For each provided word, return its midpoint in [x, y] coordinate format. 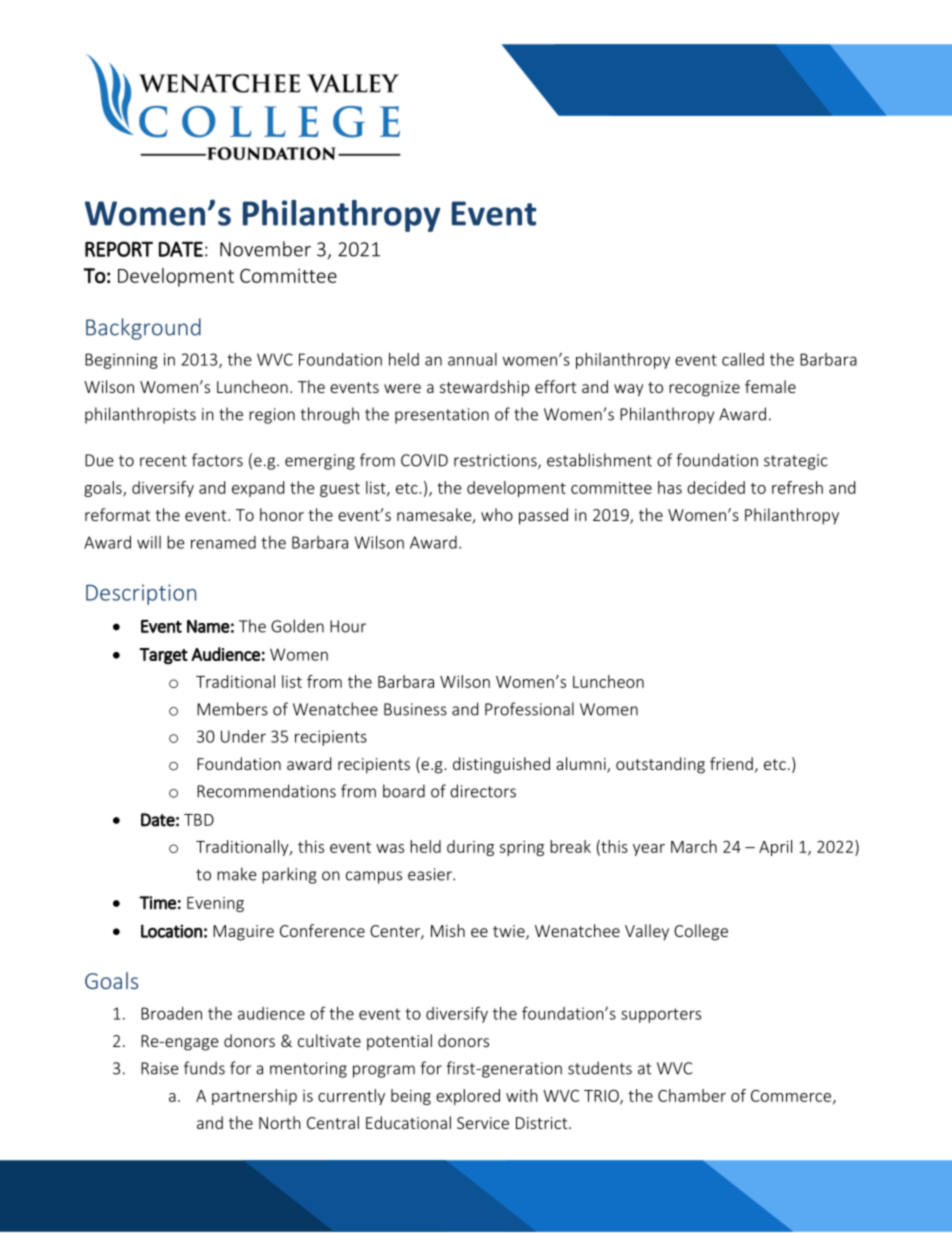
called [743, 359]
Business [415, 709]
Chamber [692, 1095]
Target [163, 656]
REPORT [119, 249]
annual [472, 359]
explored [468, 1097]
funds [204, 1068]
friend [731, 763]
